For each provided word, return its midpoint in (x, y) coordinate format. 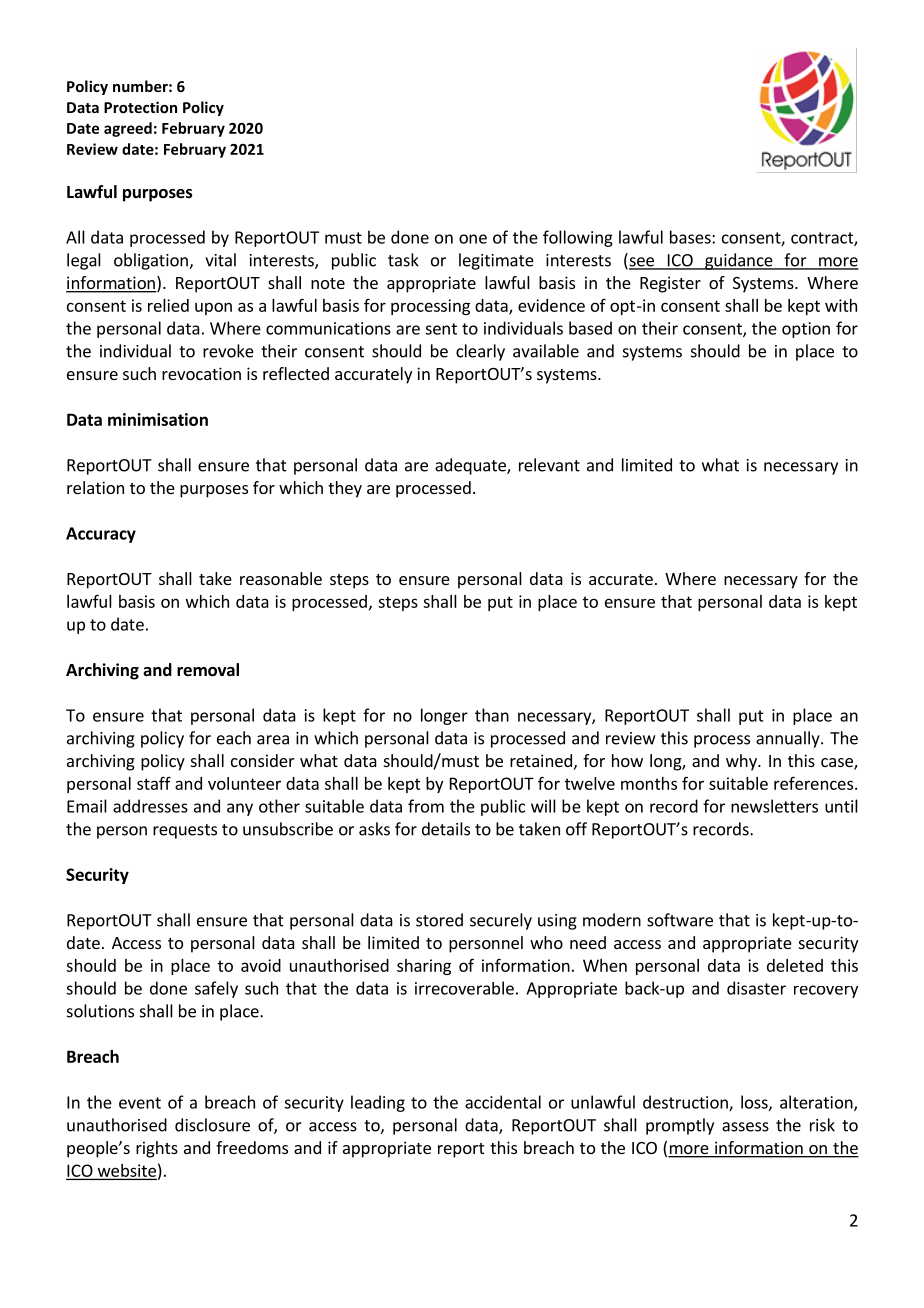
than (492, 715)
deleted (795, 965)
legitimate (496, 261)
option (806, 330)
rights (157, 1149)
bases (691, 237)
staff (154, 783)
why (742, 762)
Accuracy (101, 535)
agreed (128, 129)
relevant (549, 465)
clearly (480, 352)
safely (216, 989)
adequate (471, 466)
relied (168, 305)
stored (439, 920)
